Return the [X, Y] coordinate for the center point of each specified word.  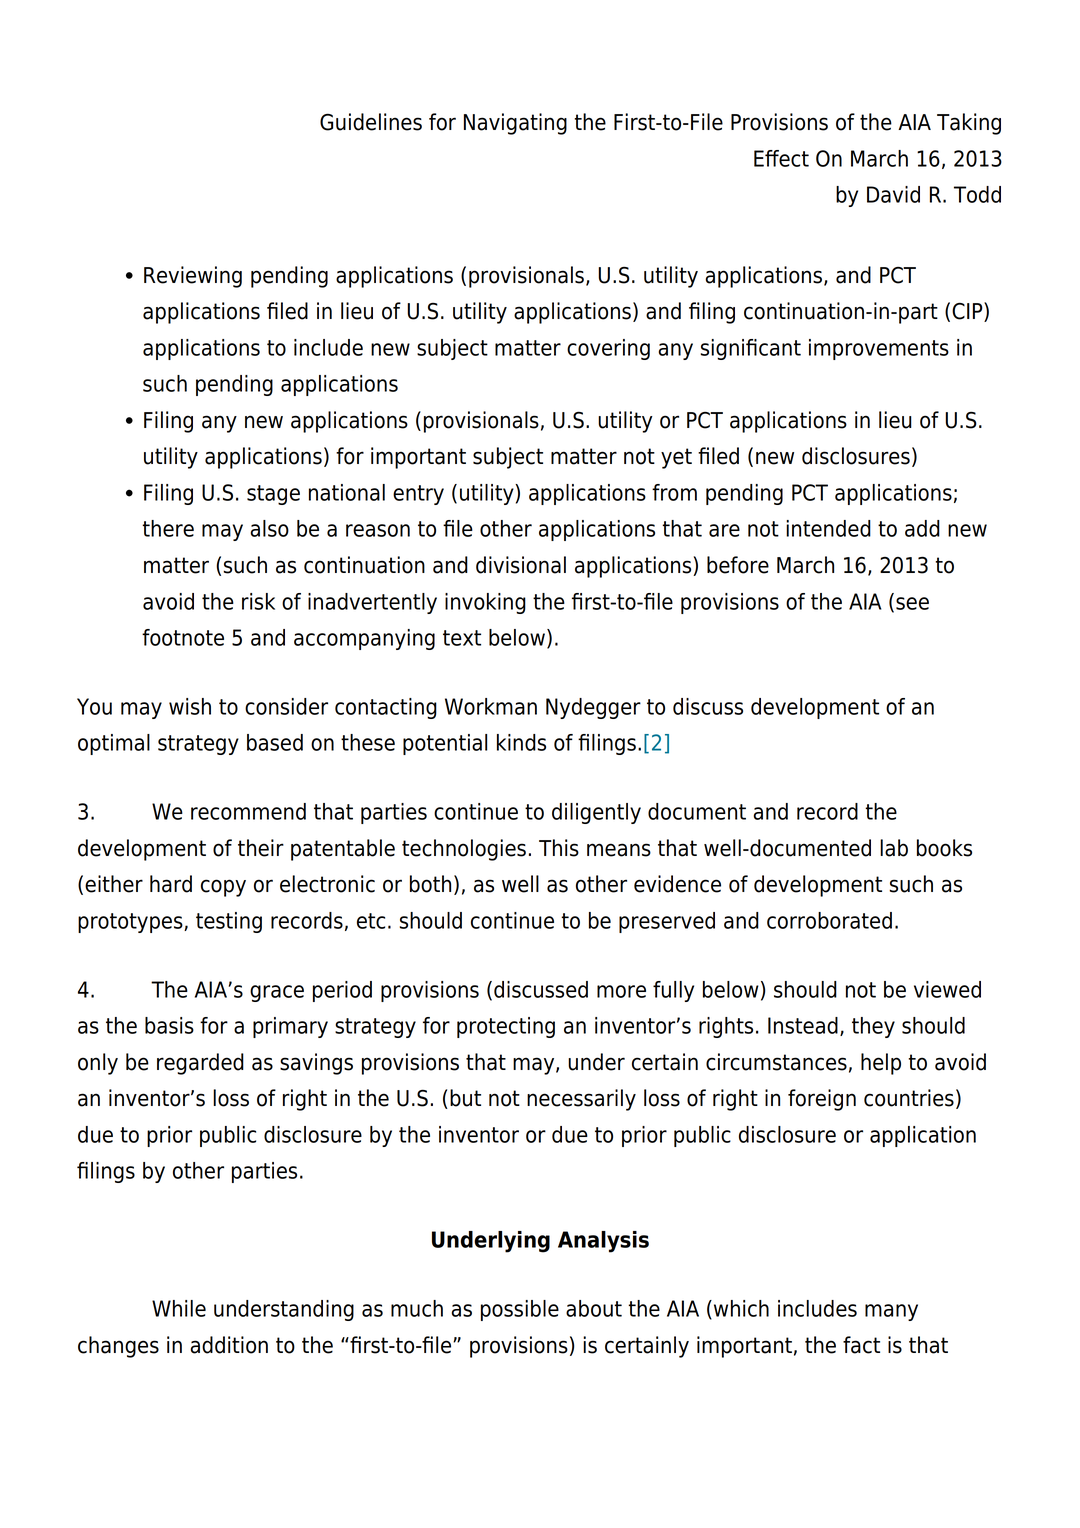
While [179, 1308]
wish [190, 706]
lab [894, 848]
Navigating [515, 124]
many [891, 1312]
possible [520, 1310]
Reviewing [193, 277]
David [893, 194]
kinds [521, 742]
